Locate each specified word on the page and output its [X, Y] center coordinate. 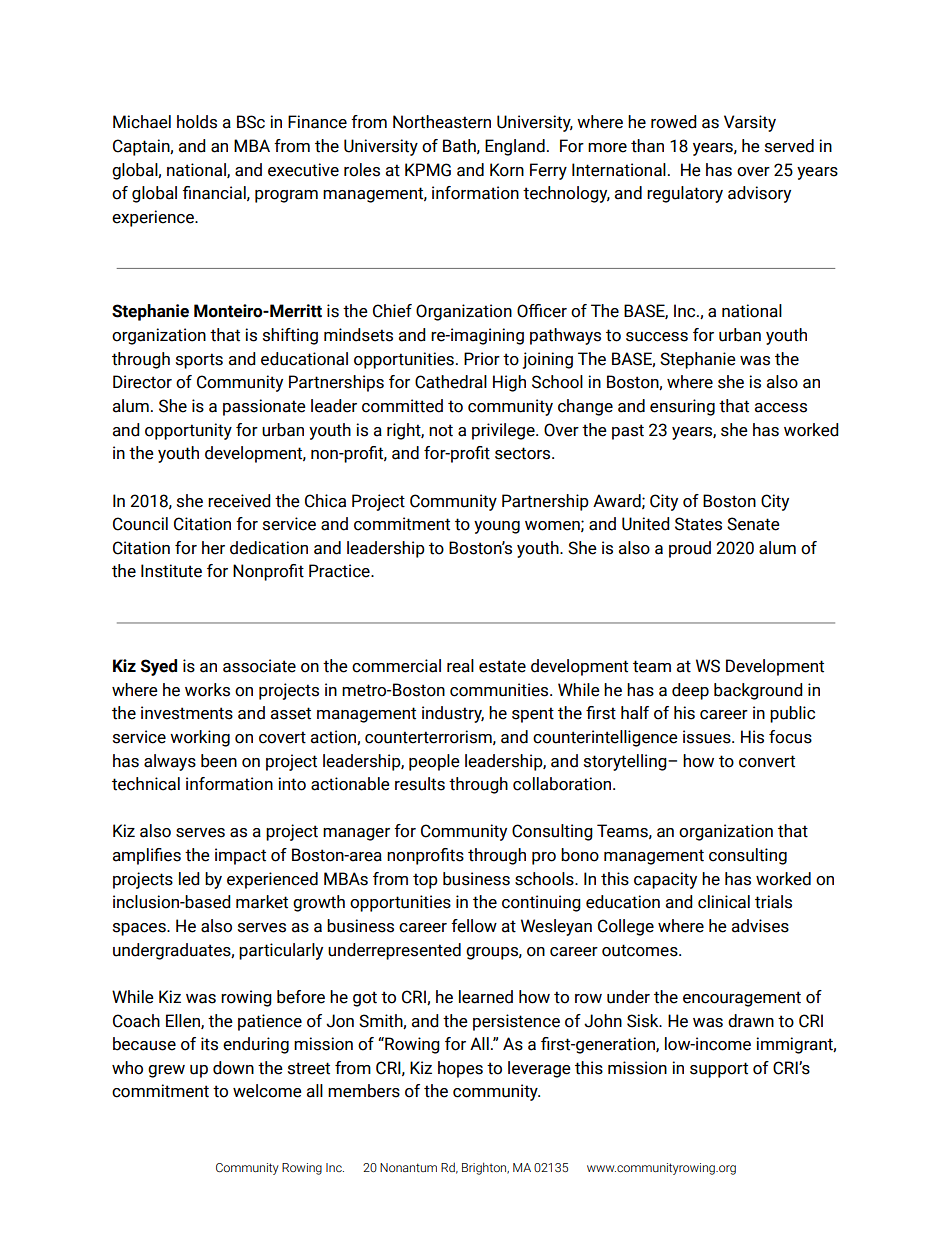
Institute [171, 571]
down [233, 1068]
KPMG [428, 170]
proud [690, 549]
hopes [460, 1069]
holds [197, 122]
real [460, 666]
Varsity [750, 123]
